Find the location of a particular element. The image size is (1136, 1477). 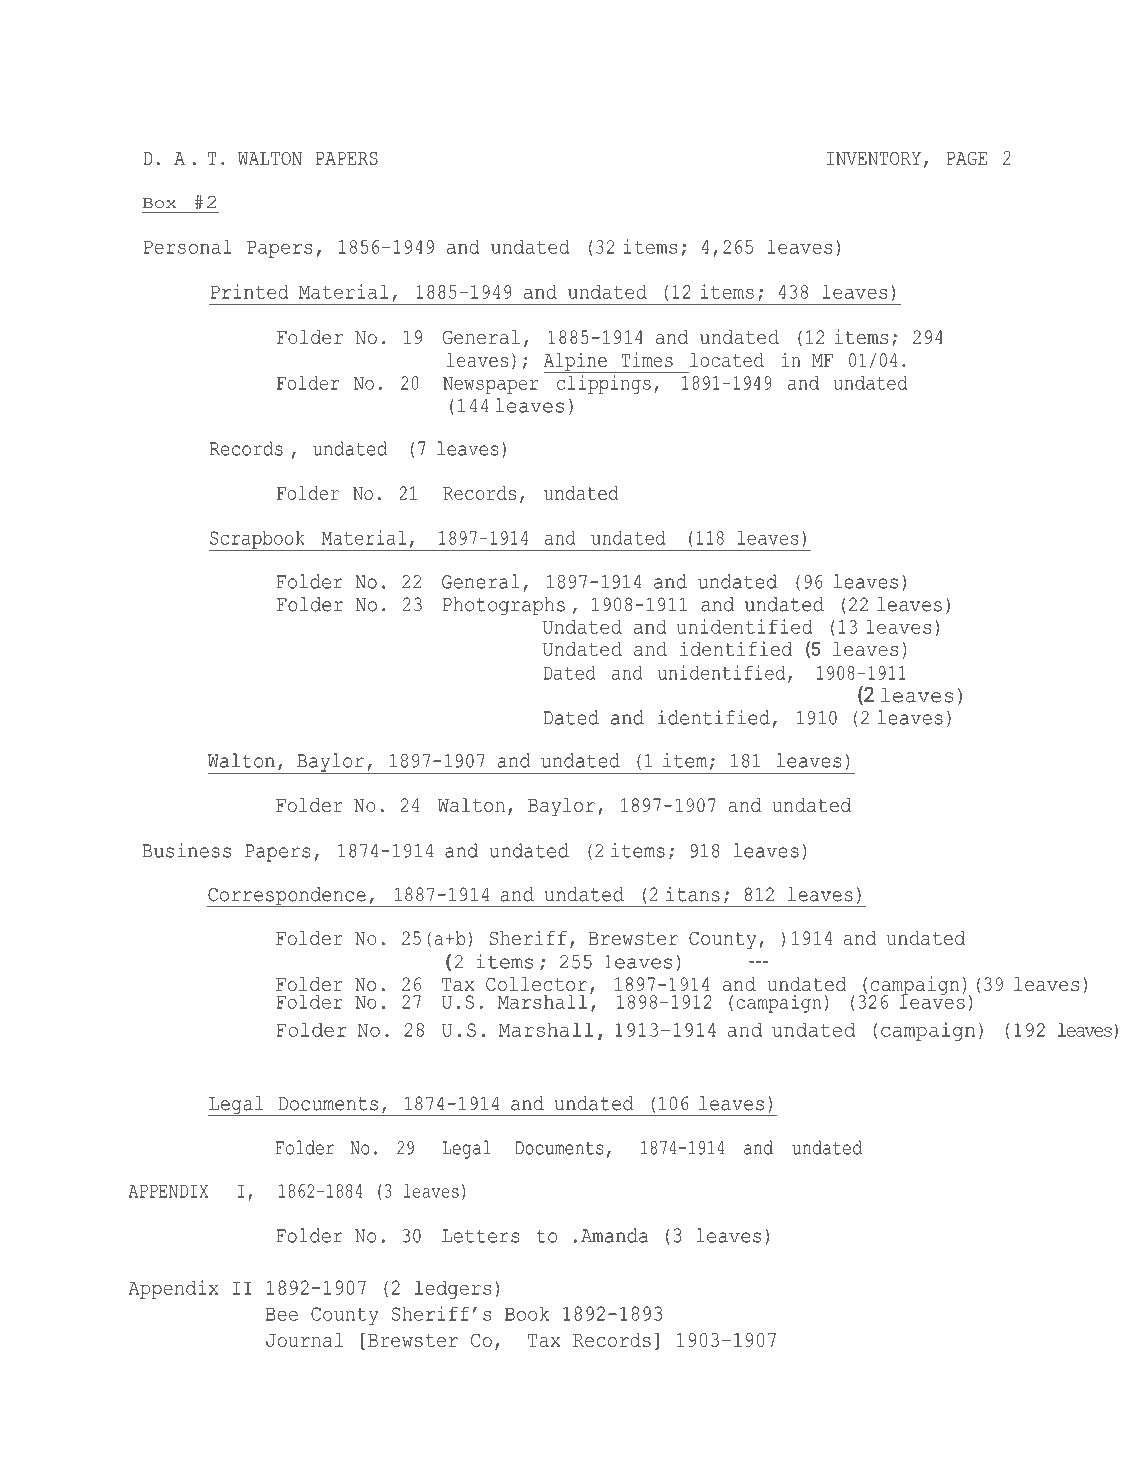

Bee is located at coordinates (282, 1314).
